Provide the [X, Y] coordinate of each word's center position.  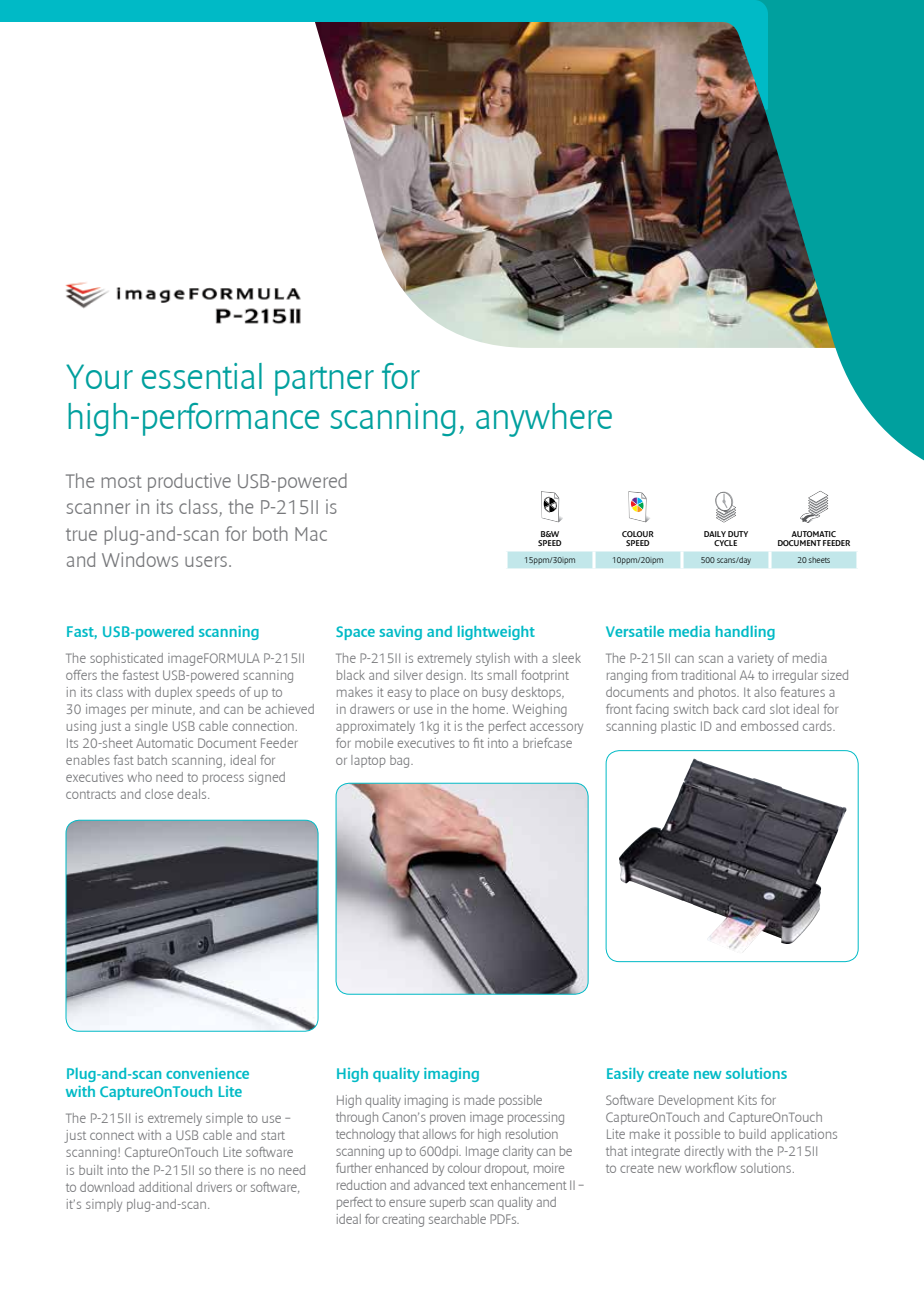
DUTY [738, 534]
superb [448, 1203]
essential [202, 376]
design [444, 676]
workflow [711, 1168]
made [479, 1100]
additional [165, 1187]
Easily [625, 1075]
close [159, 794]
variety [755, 659]
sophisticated [126, 659]
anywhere [544, 420]
